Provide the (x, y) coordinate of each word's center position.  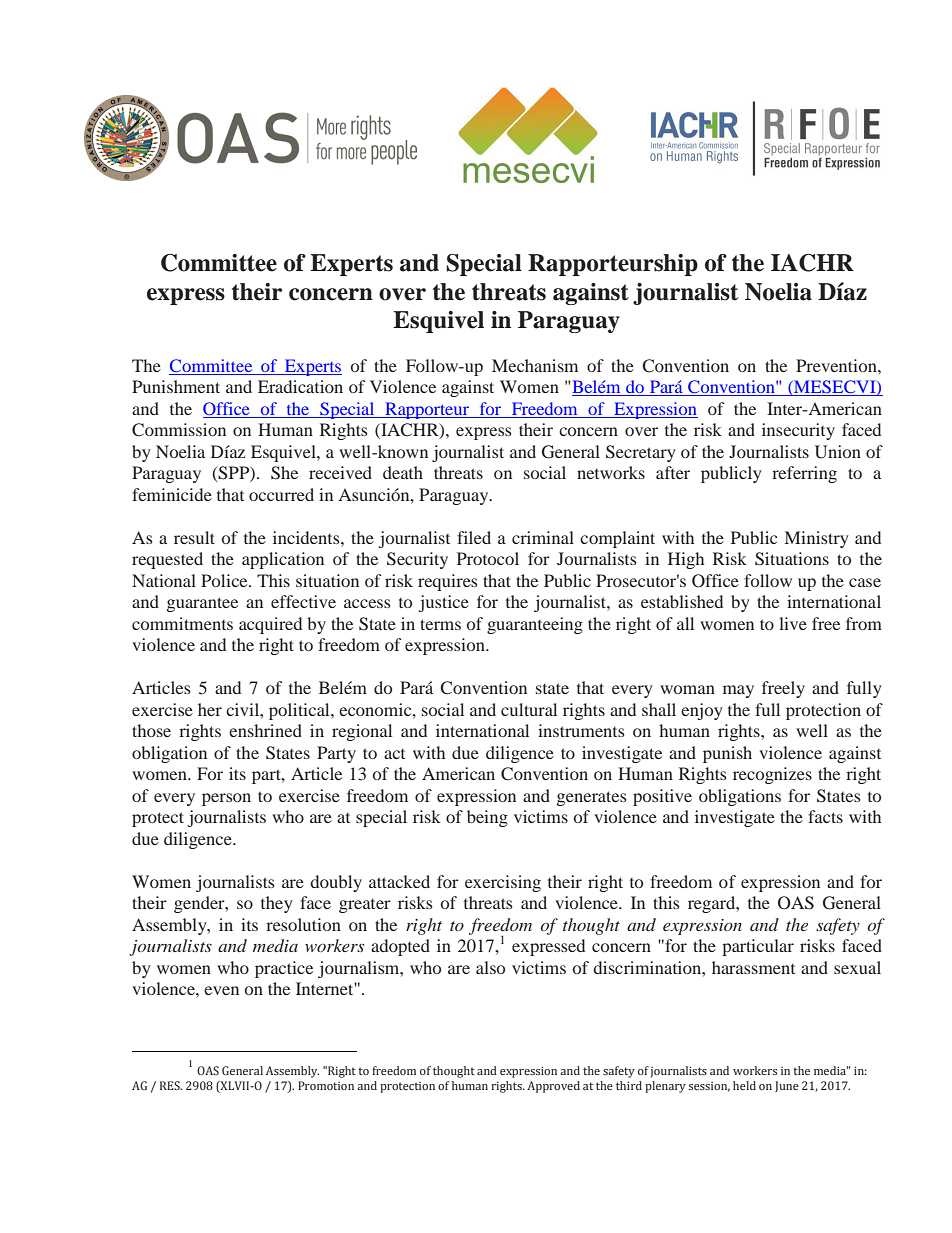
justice (444, 603)
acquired (270, 625)
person (226, 799)
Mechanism (535, 365)
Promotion (326, 1085)
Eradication (300, 386)
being (487, 818)
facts (825, 816)
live (793, 623)
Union (838, 452)
